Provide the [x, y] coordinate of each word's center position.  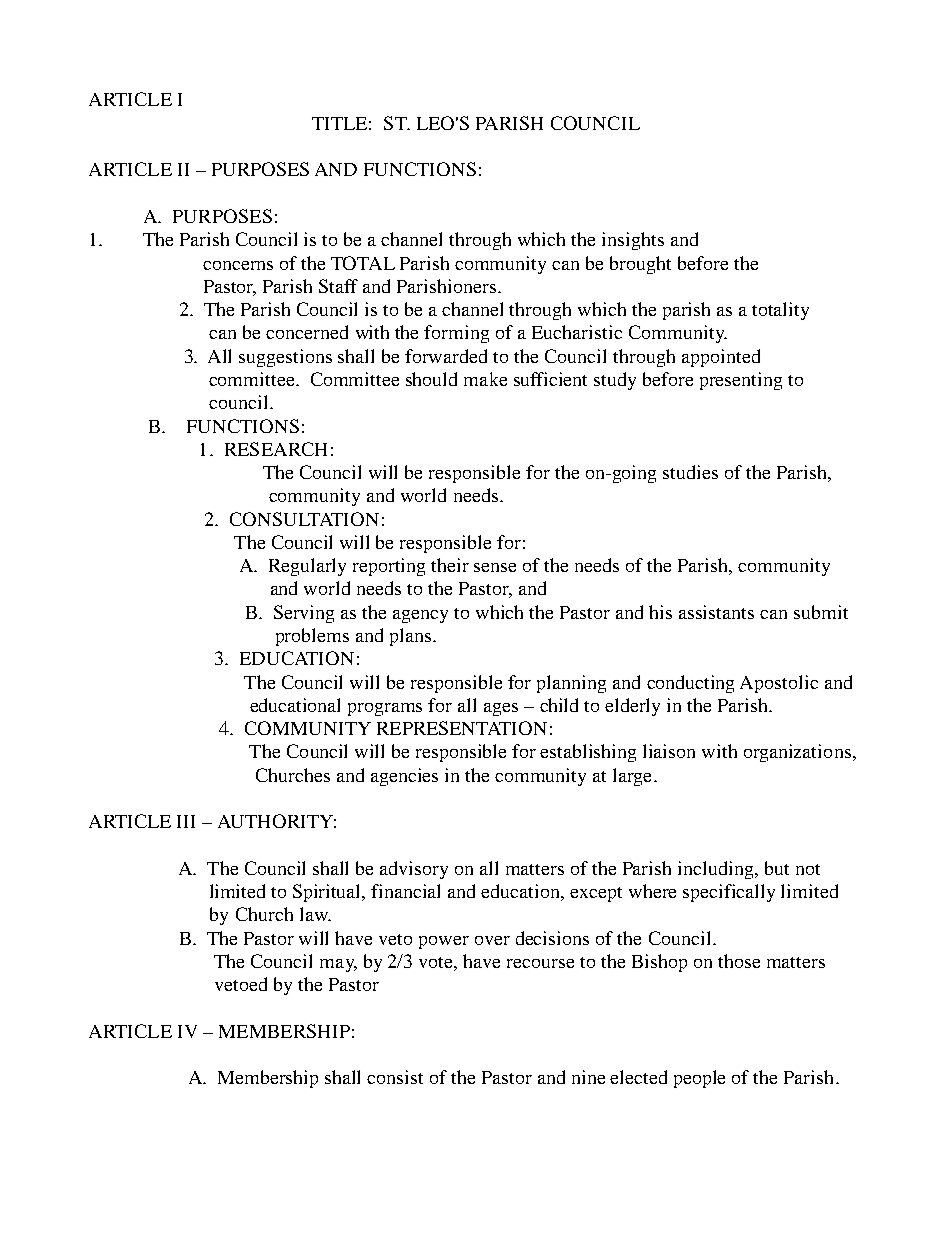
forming [456, 334]
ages [501, 709]
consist [395, 1077]
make [485, 379]
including [717, 870]
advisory [414, 870]
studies [690, 472]
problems [312, 637]
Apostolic [779, 684]
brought [640, 265]
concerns [238, 265]
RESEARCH [276, 449]
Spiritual [328, 893]
